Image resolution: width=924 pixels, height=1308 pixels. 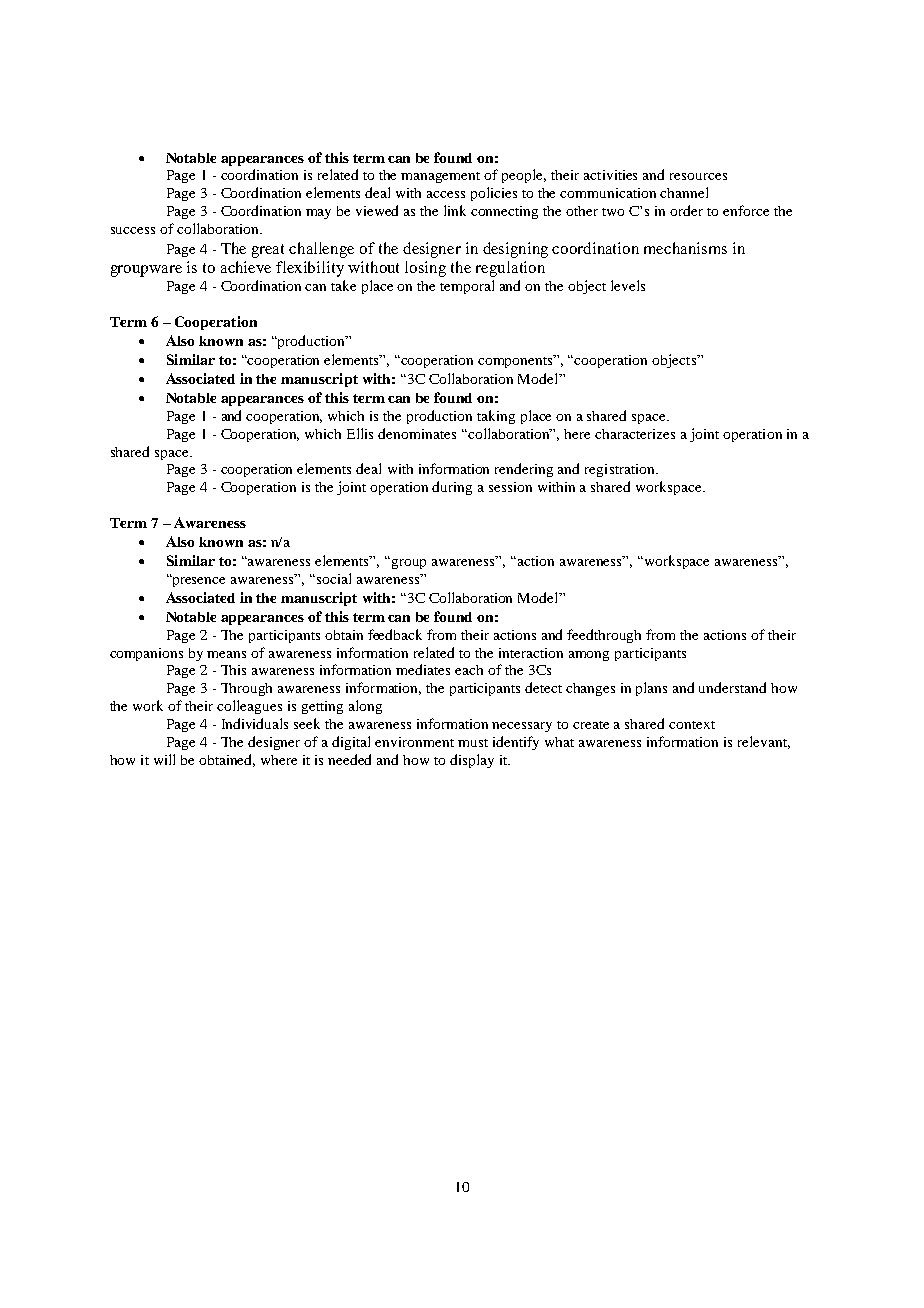 I want to click on temporal, so click(x=467, y=287).
